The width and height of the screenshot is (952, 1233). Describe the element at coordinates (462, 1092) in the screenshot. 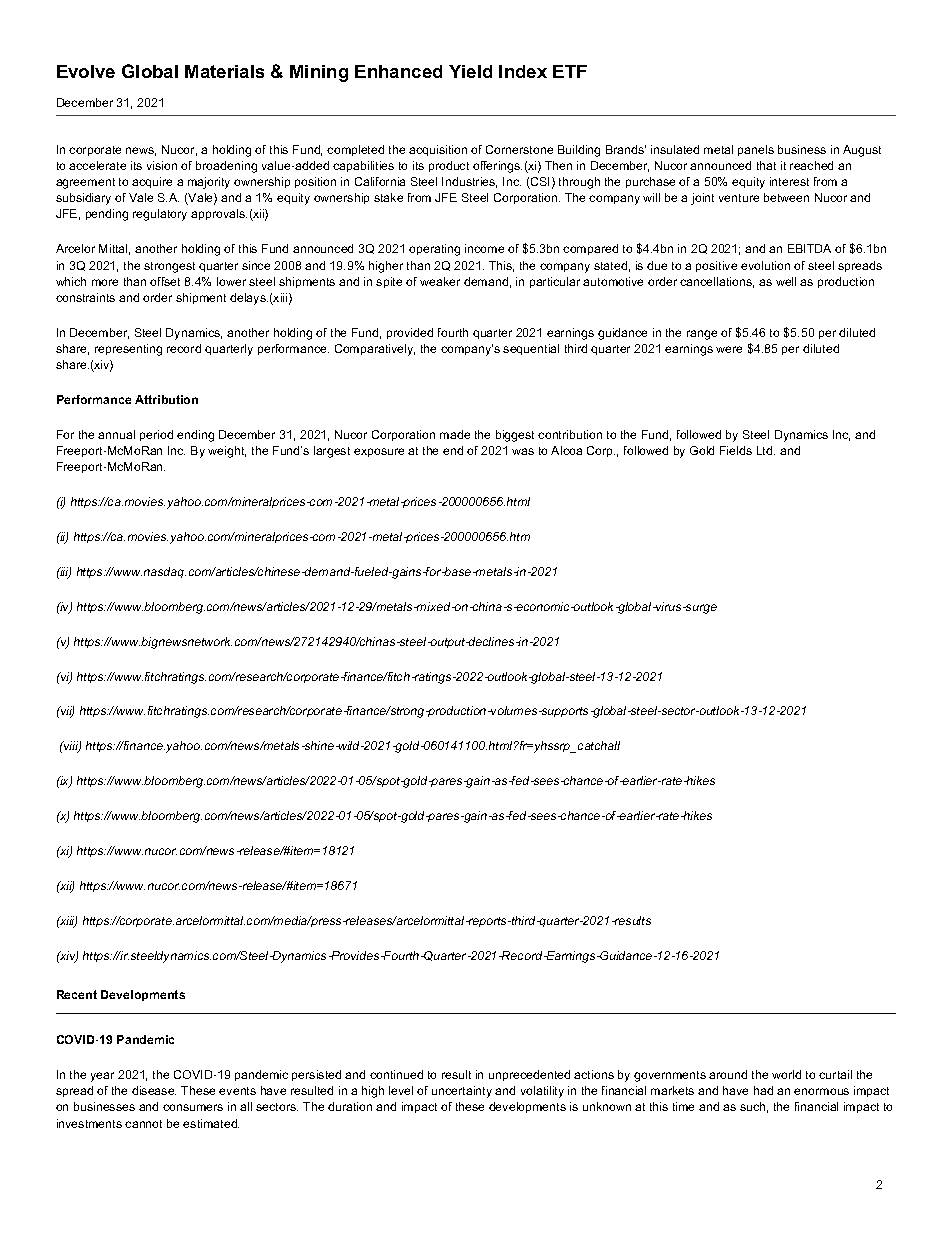

I see `uncertainty` at that location.
